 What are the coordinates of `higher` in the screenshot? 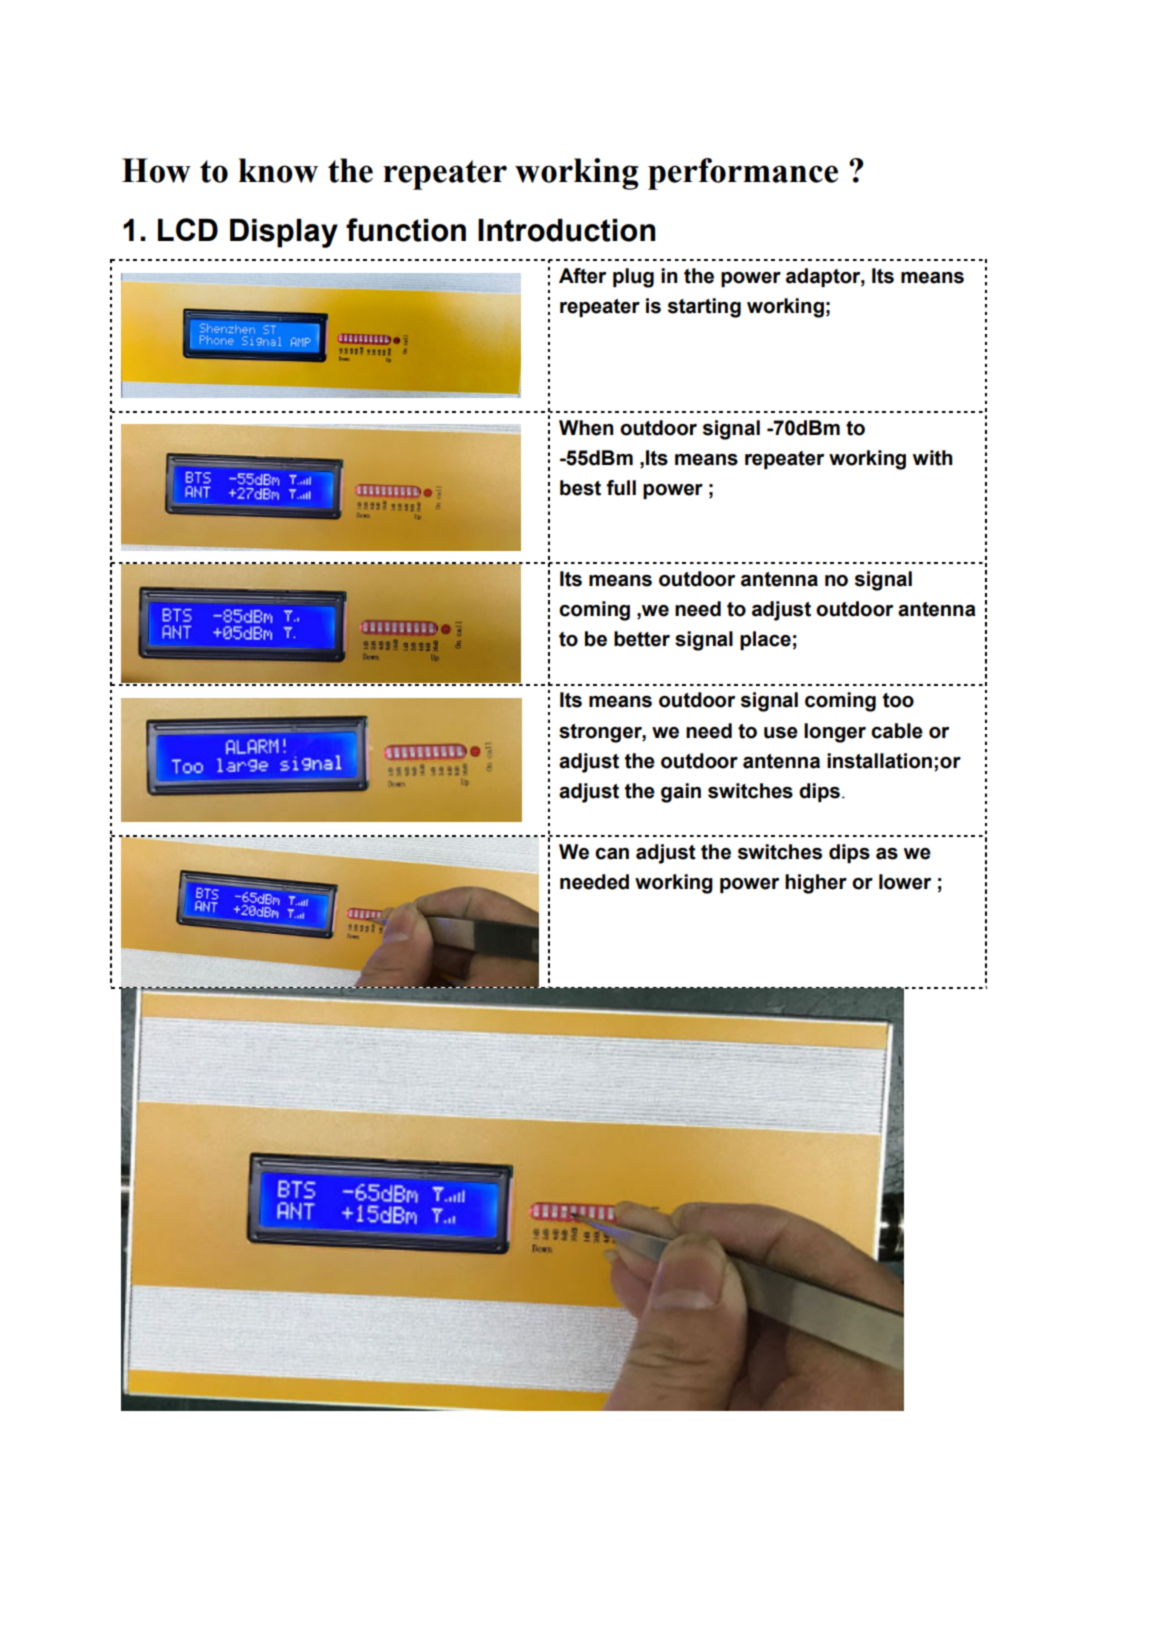 It's located at (816, 884).
